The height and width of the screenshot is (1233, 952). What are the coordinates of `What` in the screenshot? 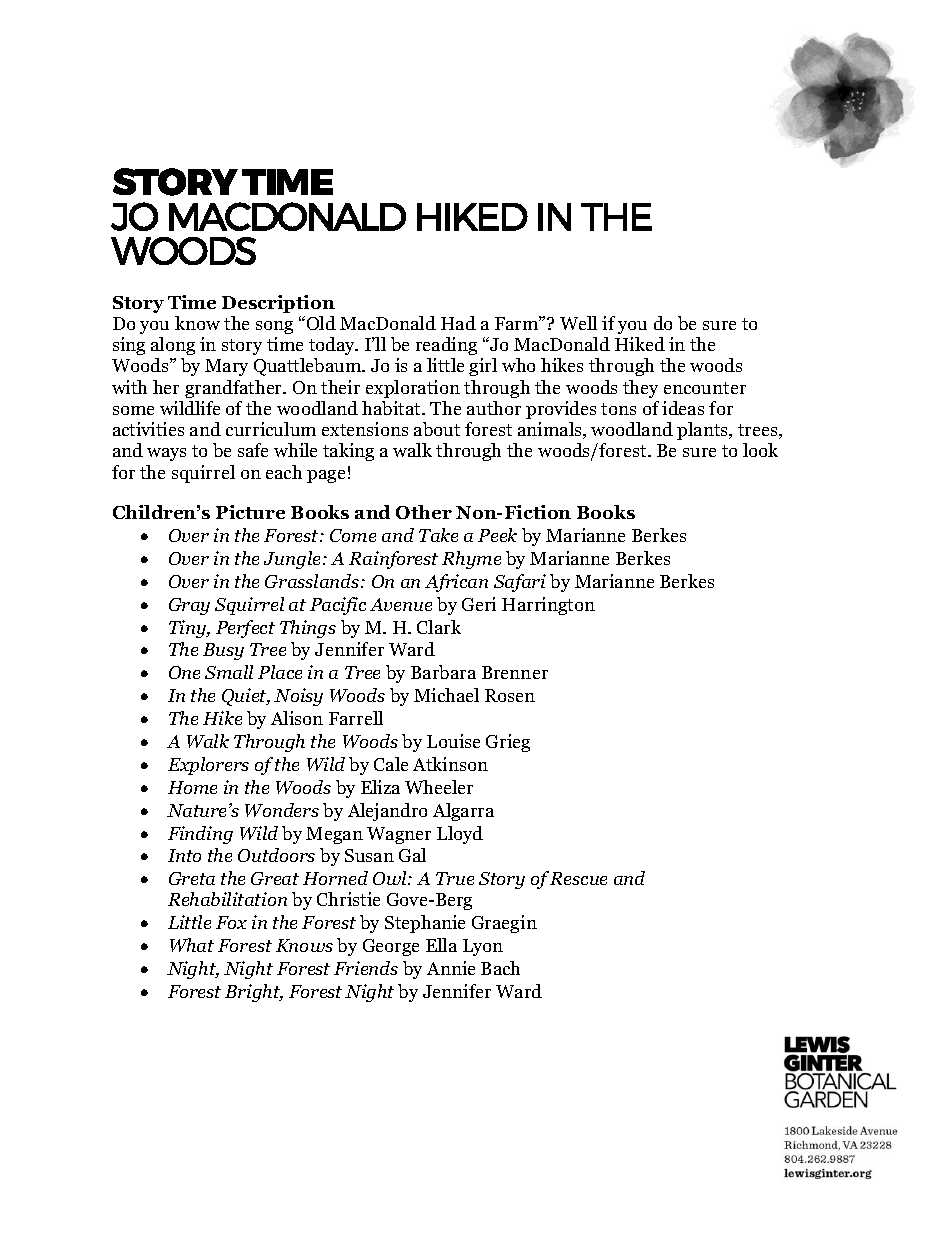 It's located at (192, 945).
